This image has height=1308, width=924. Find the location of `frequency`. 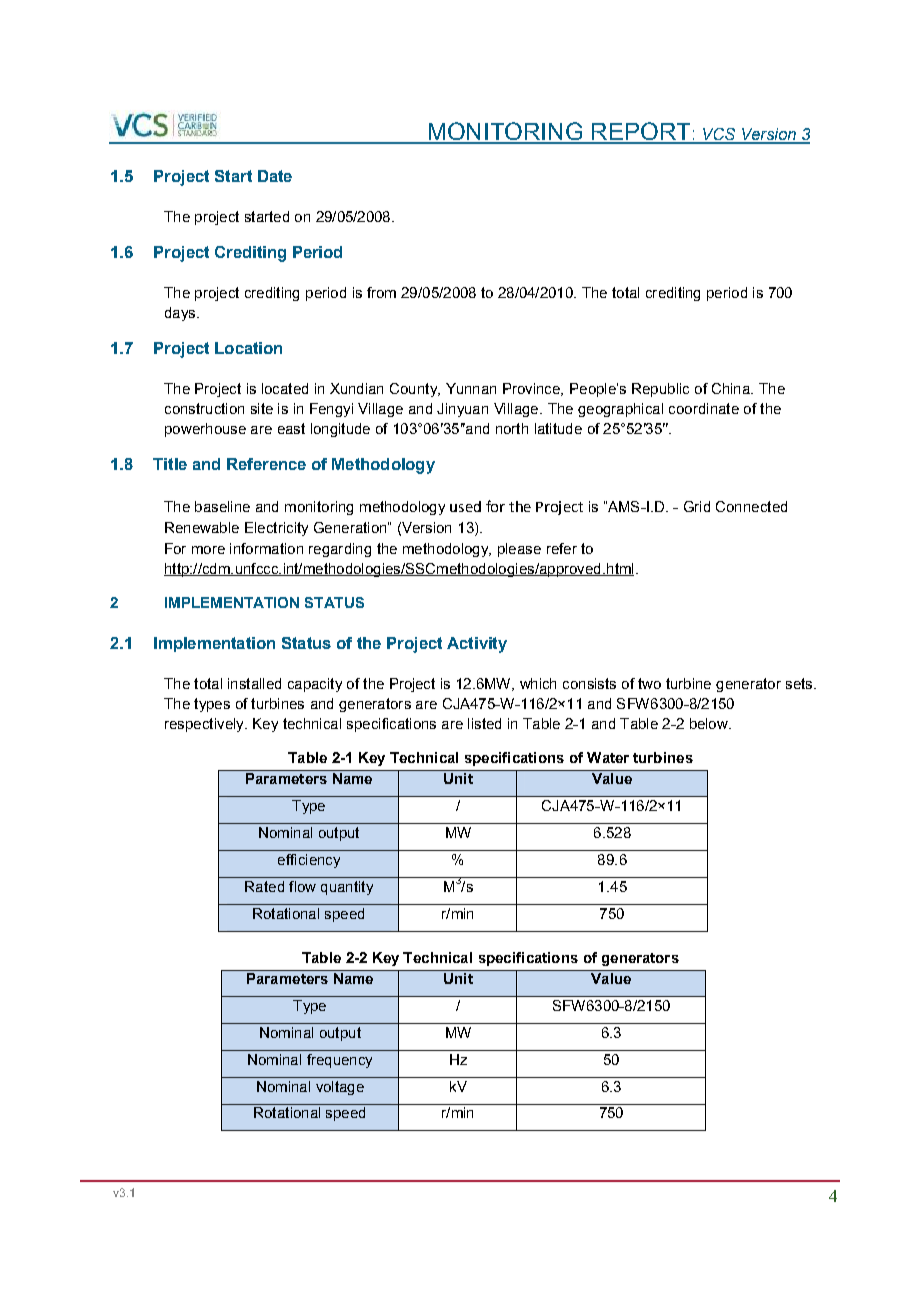

frequency is located at coordinates (339, 1061).
